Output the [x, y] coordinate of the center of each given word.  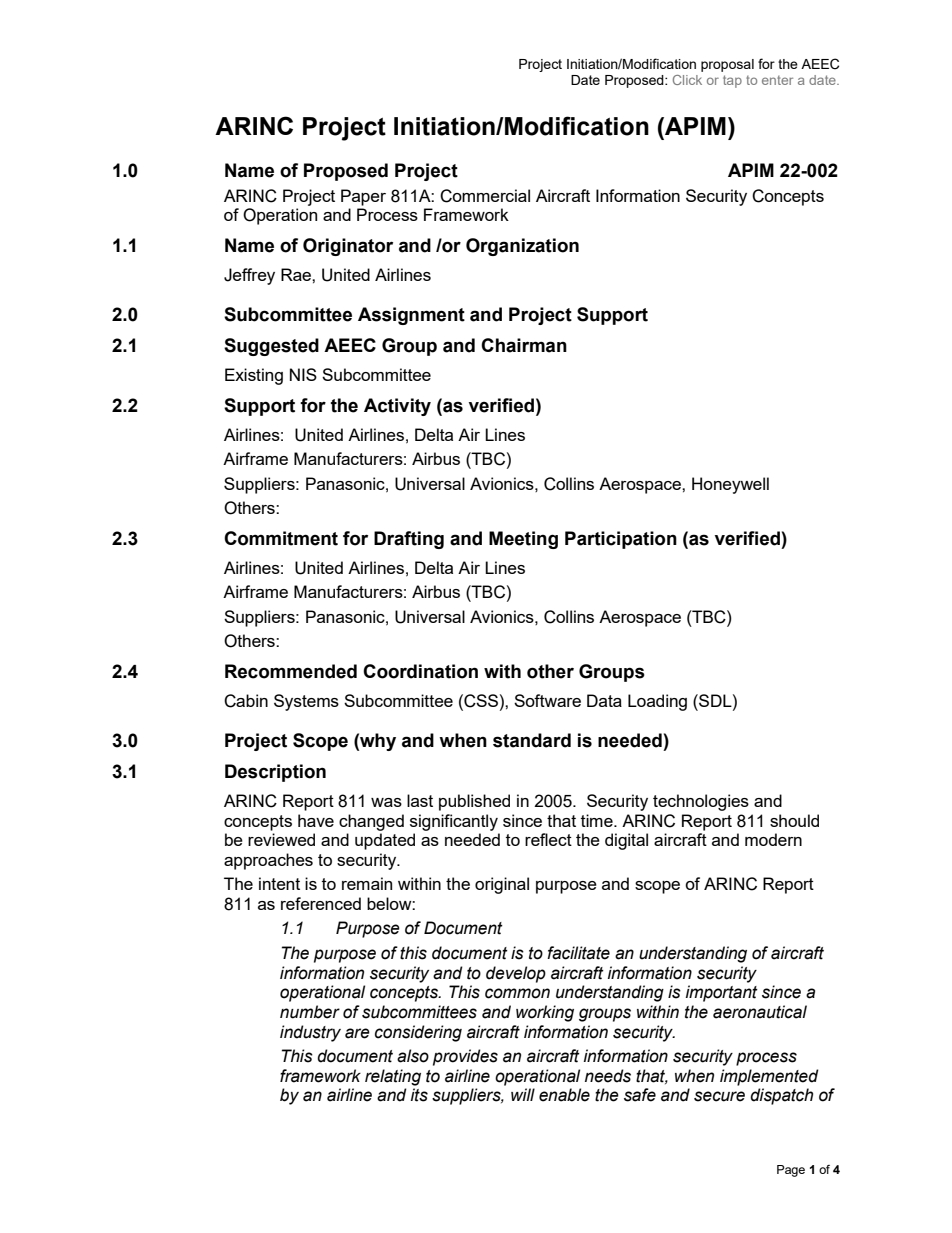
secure [719, 1096]
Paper [363, 197]
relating [393, 1077]
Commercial [485, 196]
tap [732, 81]
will [523, 1094]
